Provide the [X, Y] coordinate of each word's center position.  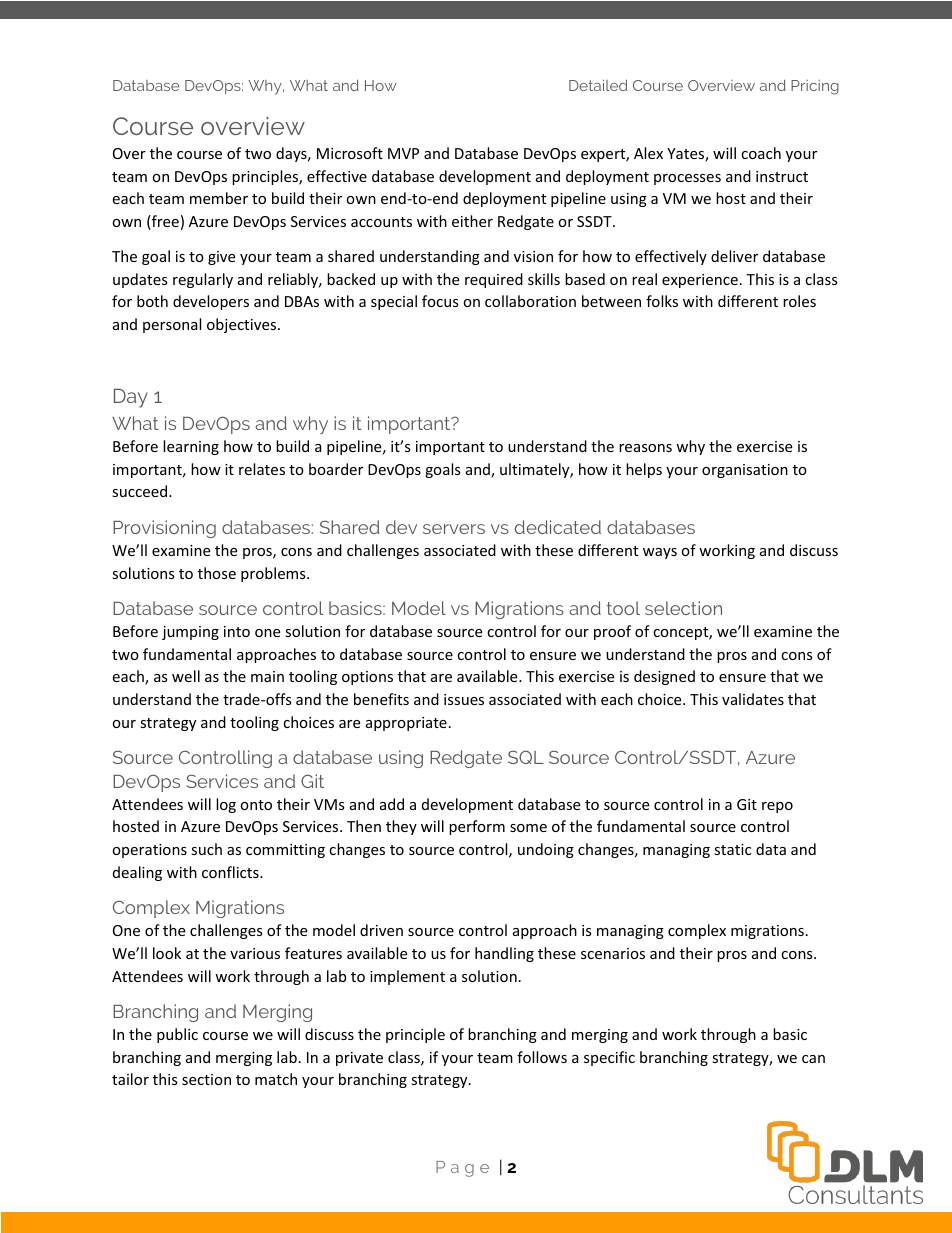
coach [761, 153]
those [217, 573]
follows [542, 1057]
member [219, 198]
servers [454, 529]
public [177, 1035]
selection [683, 608]
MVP [403, 153]
